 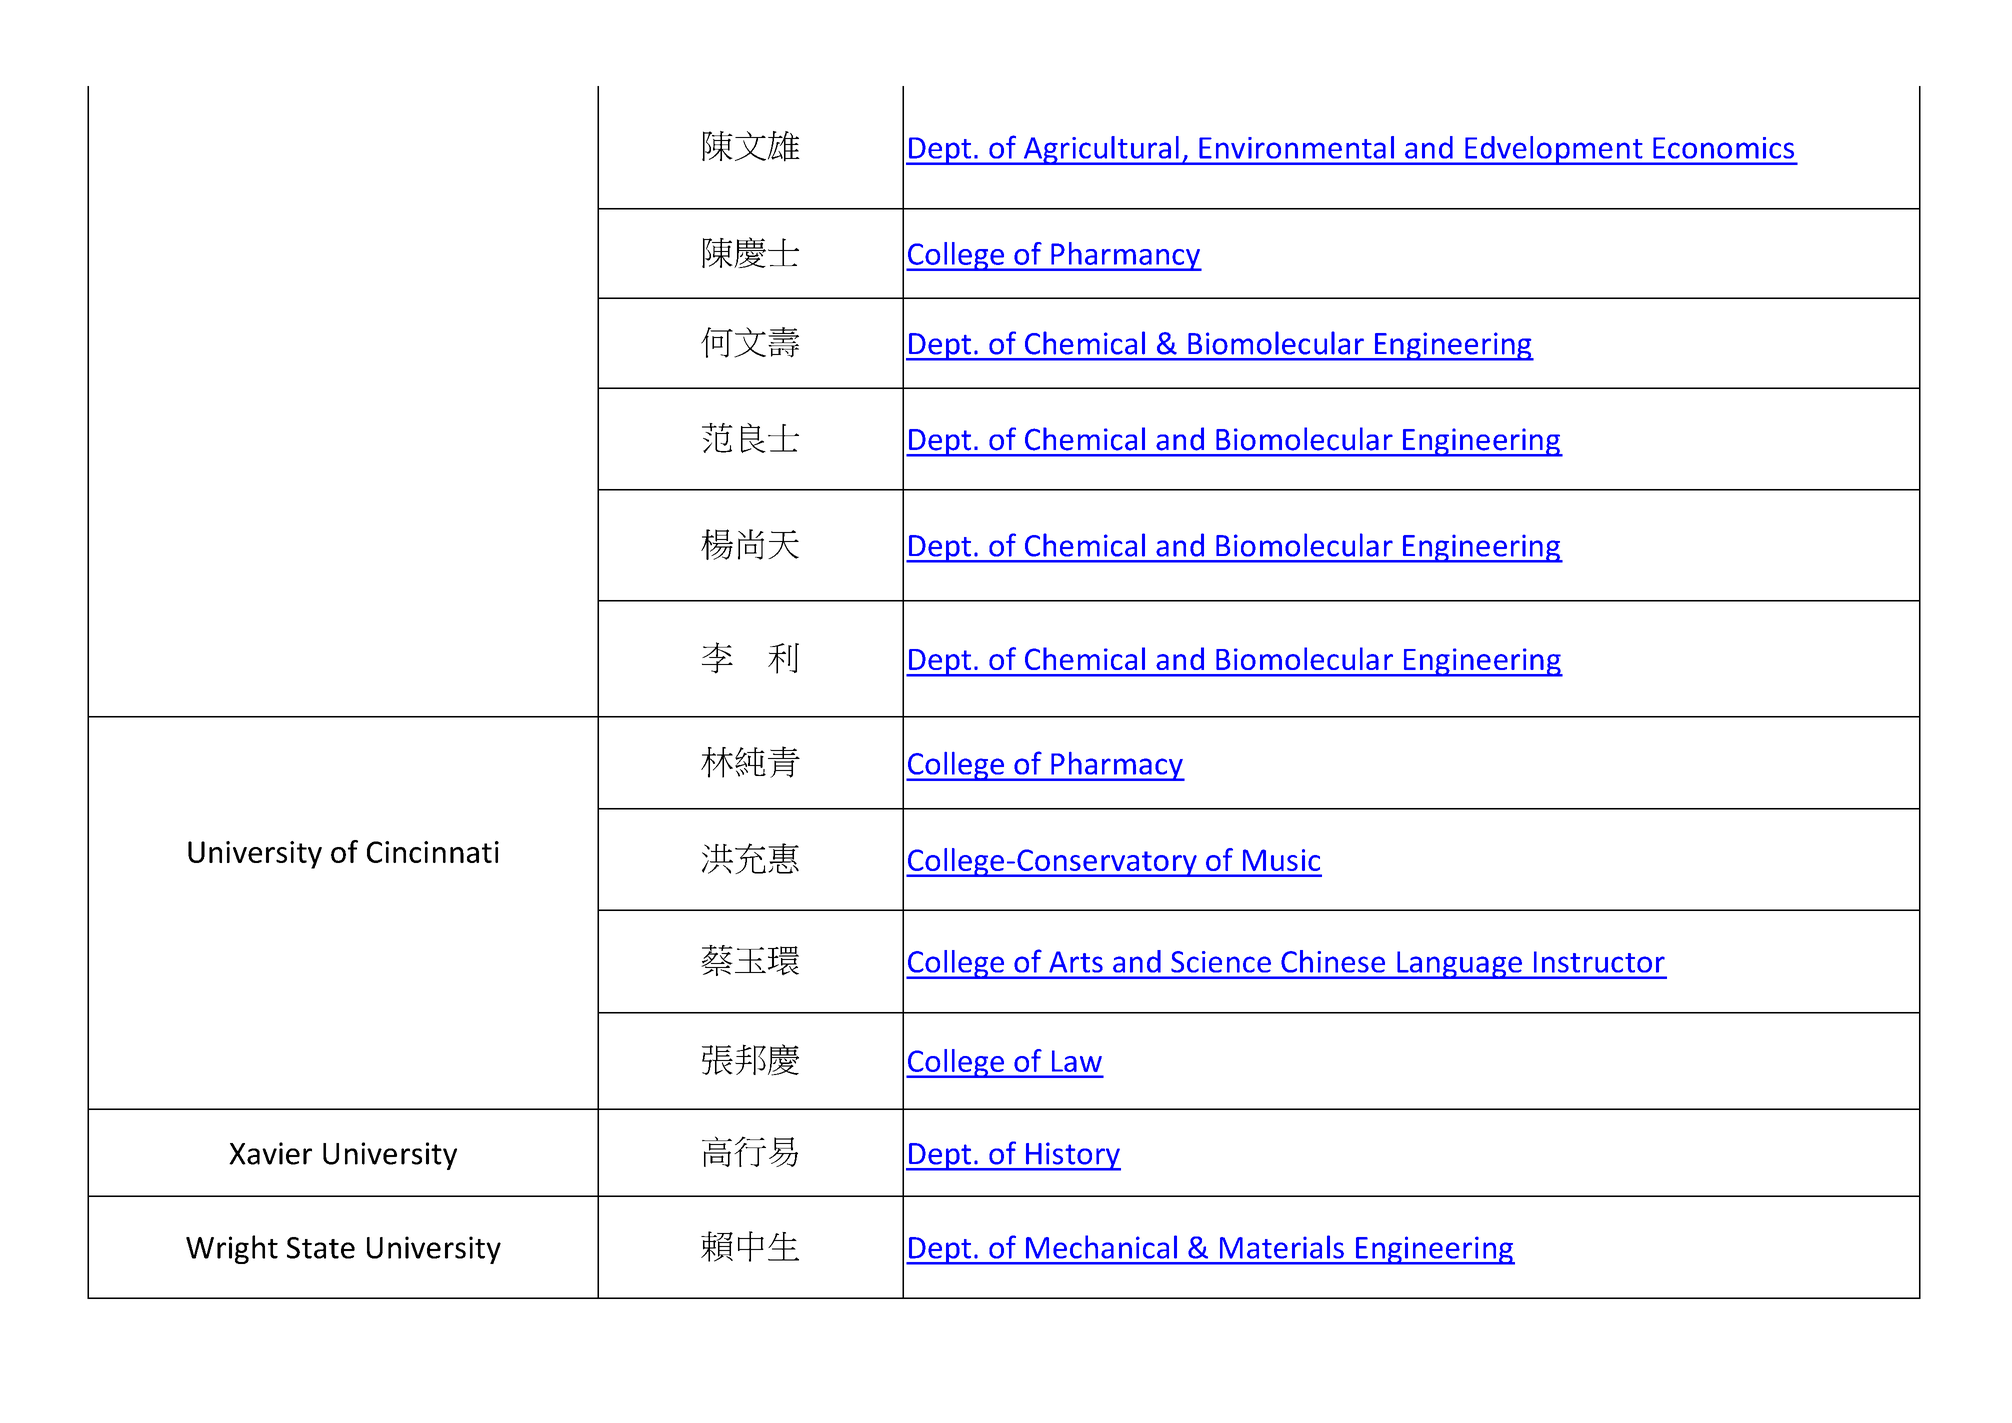 I want to click on Science, so click(x=1221, y=962).
